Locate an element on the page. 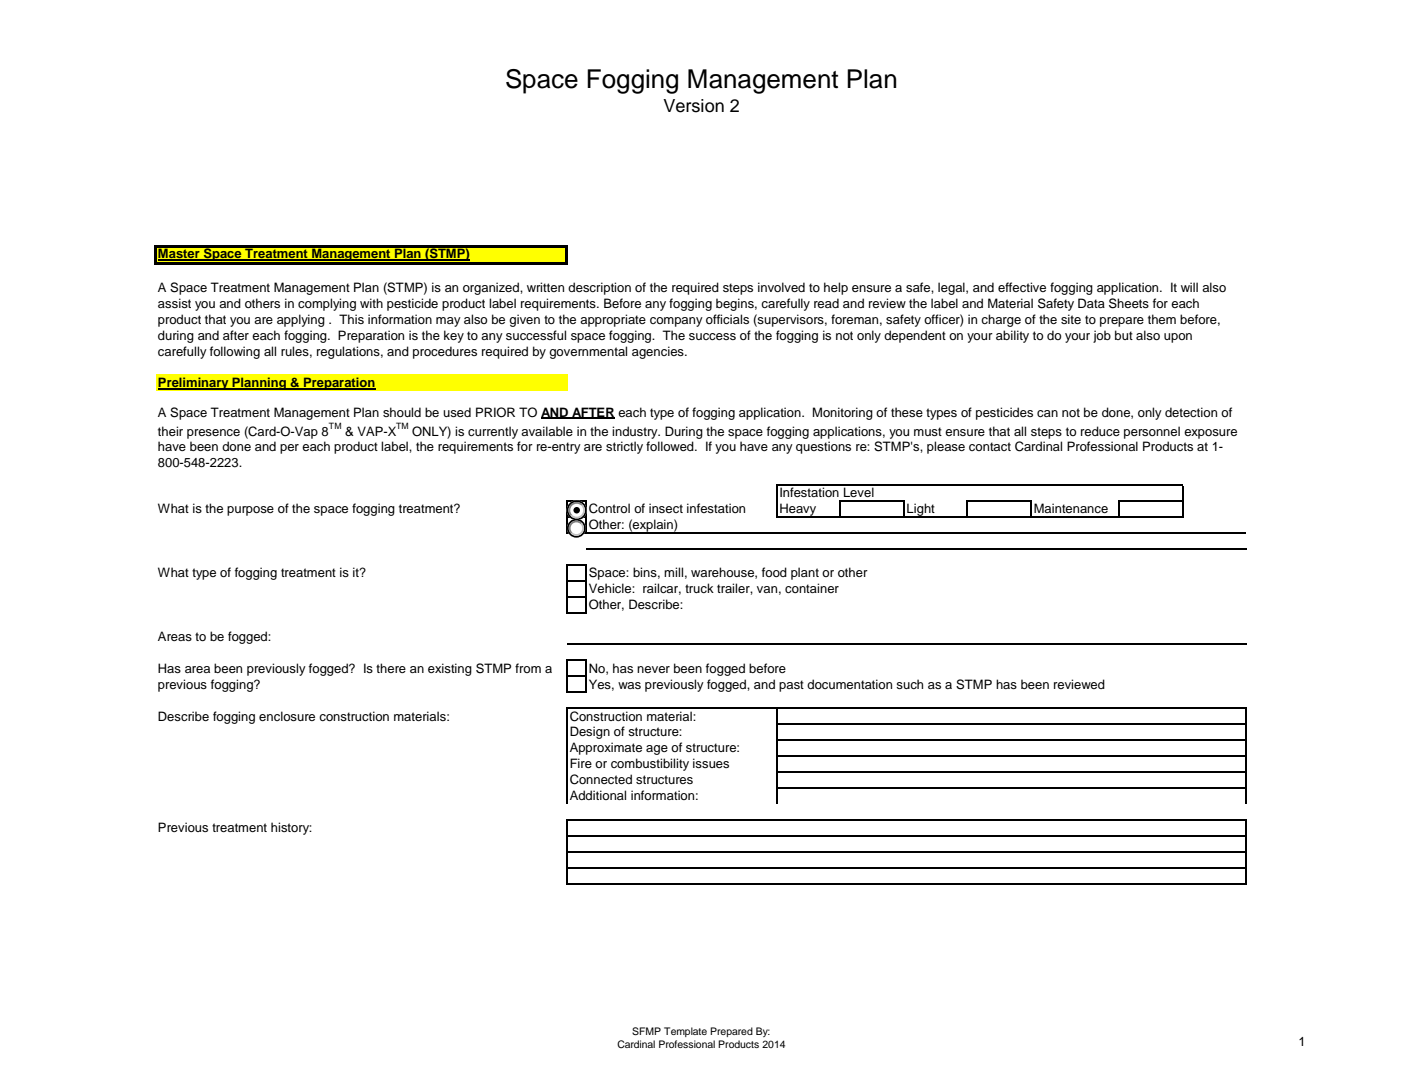 Image resolution: width=1403 pixels, height=1084 pixels. purpose is located at coordinates (250, 511).
